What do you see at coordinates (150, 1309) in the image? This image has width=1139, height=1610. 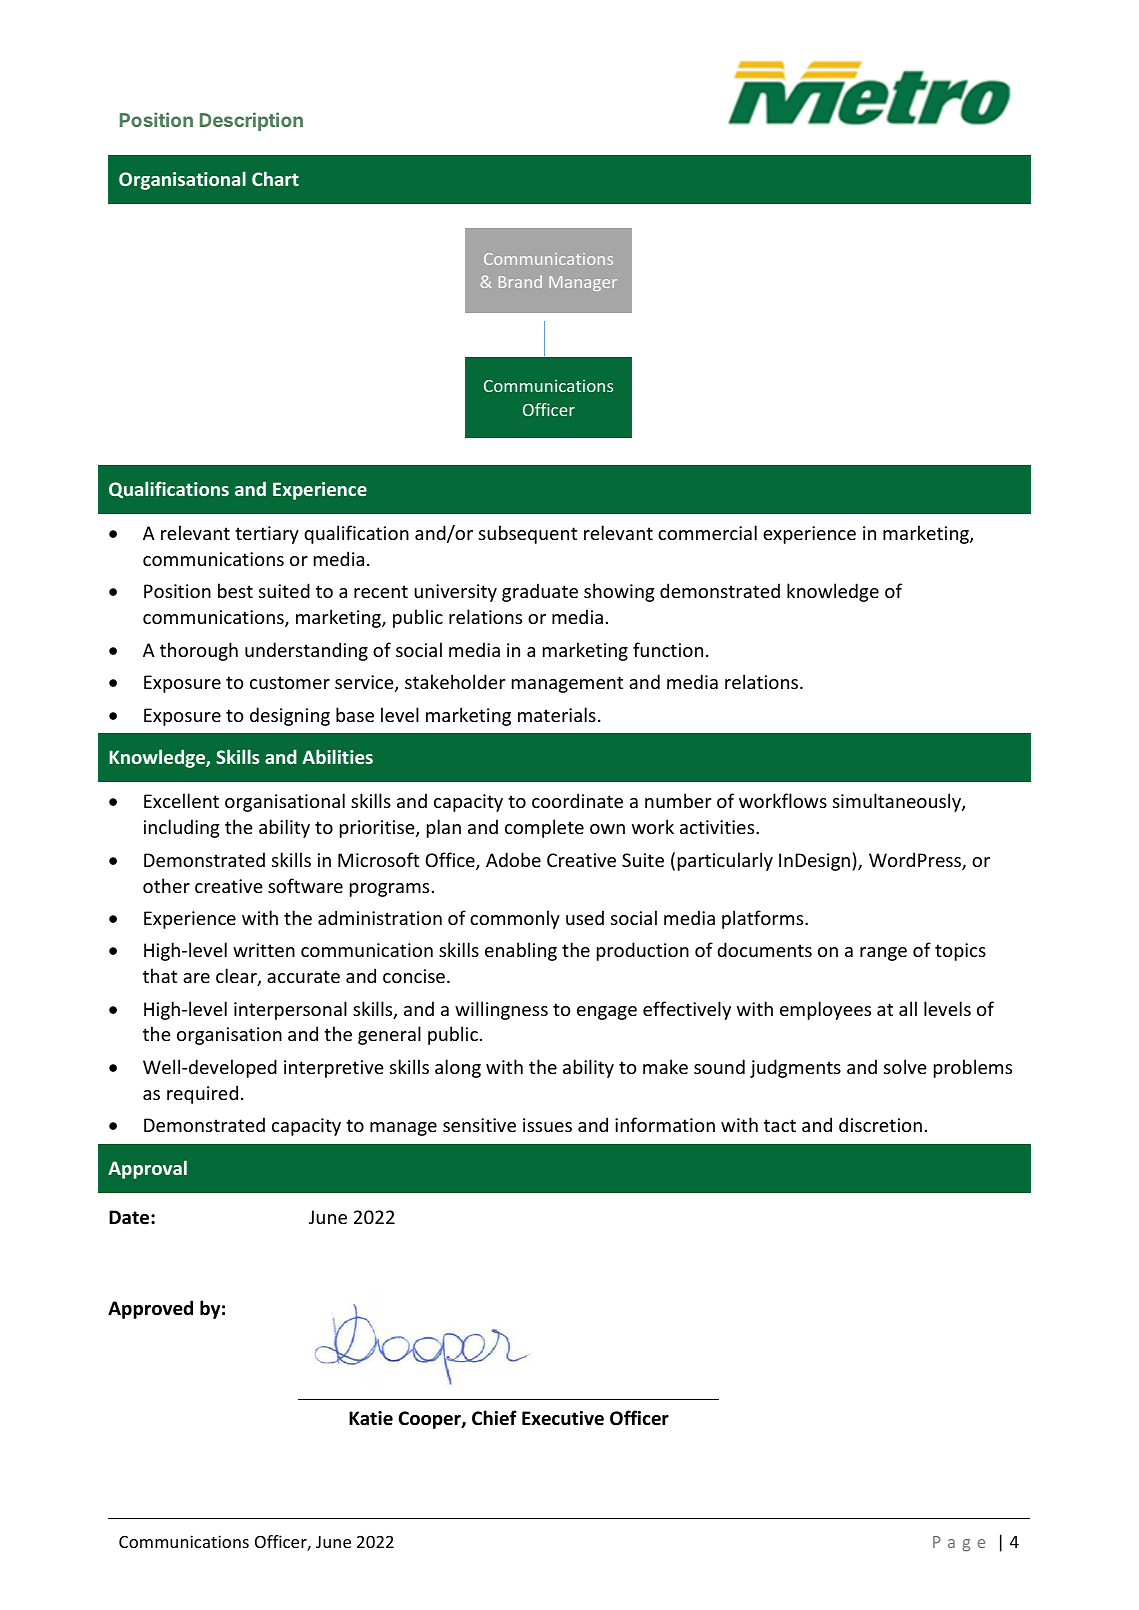 I see `Approved` at bounding box center [150, 1309].
